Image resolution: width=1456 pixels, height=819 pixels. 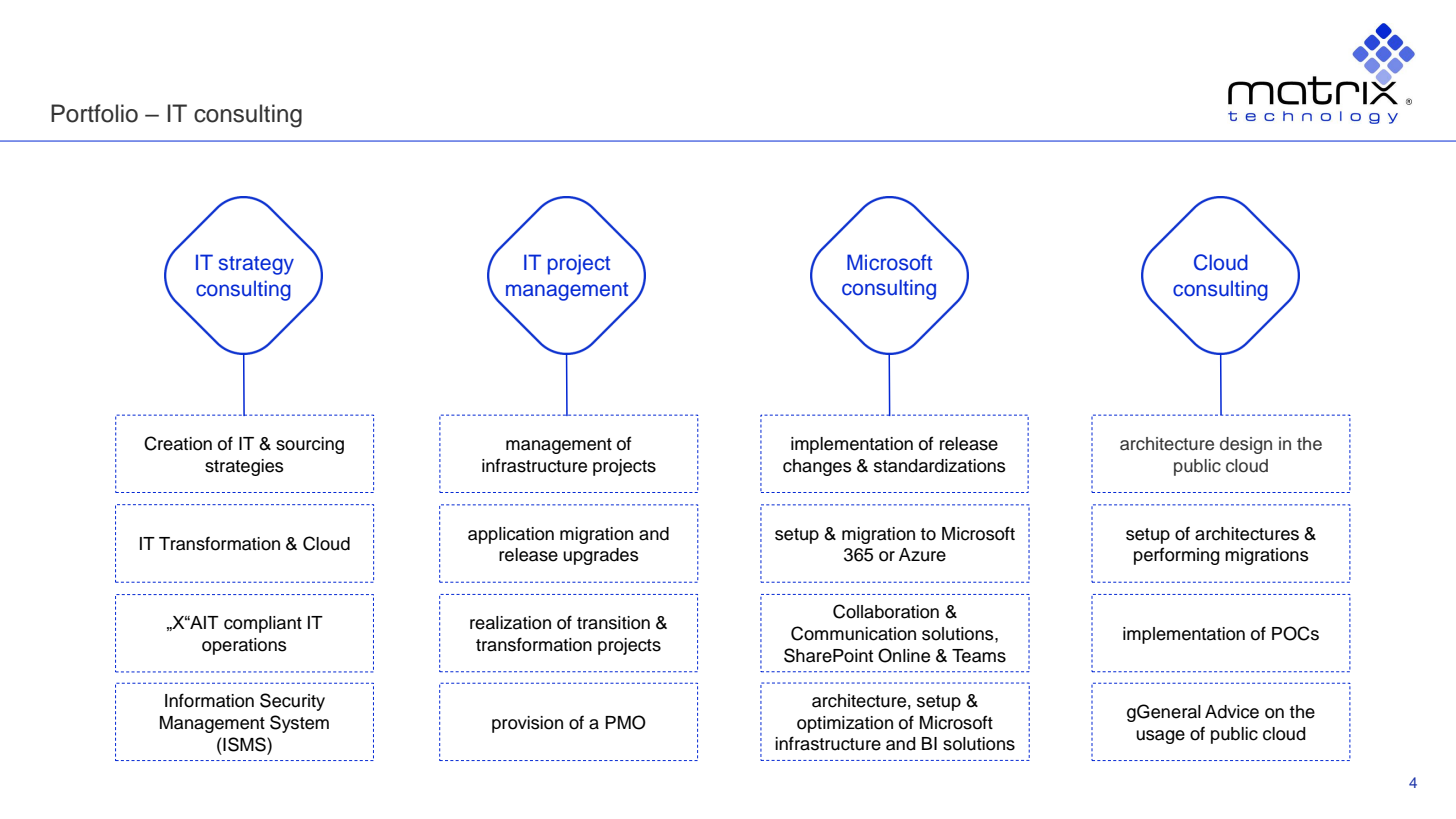 I want to click on Portfolio, so click(x=94, y=113).
